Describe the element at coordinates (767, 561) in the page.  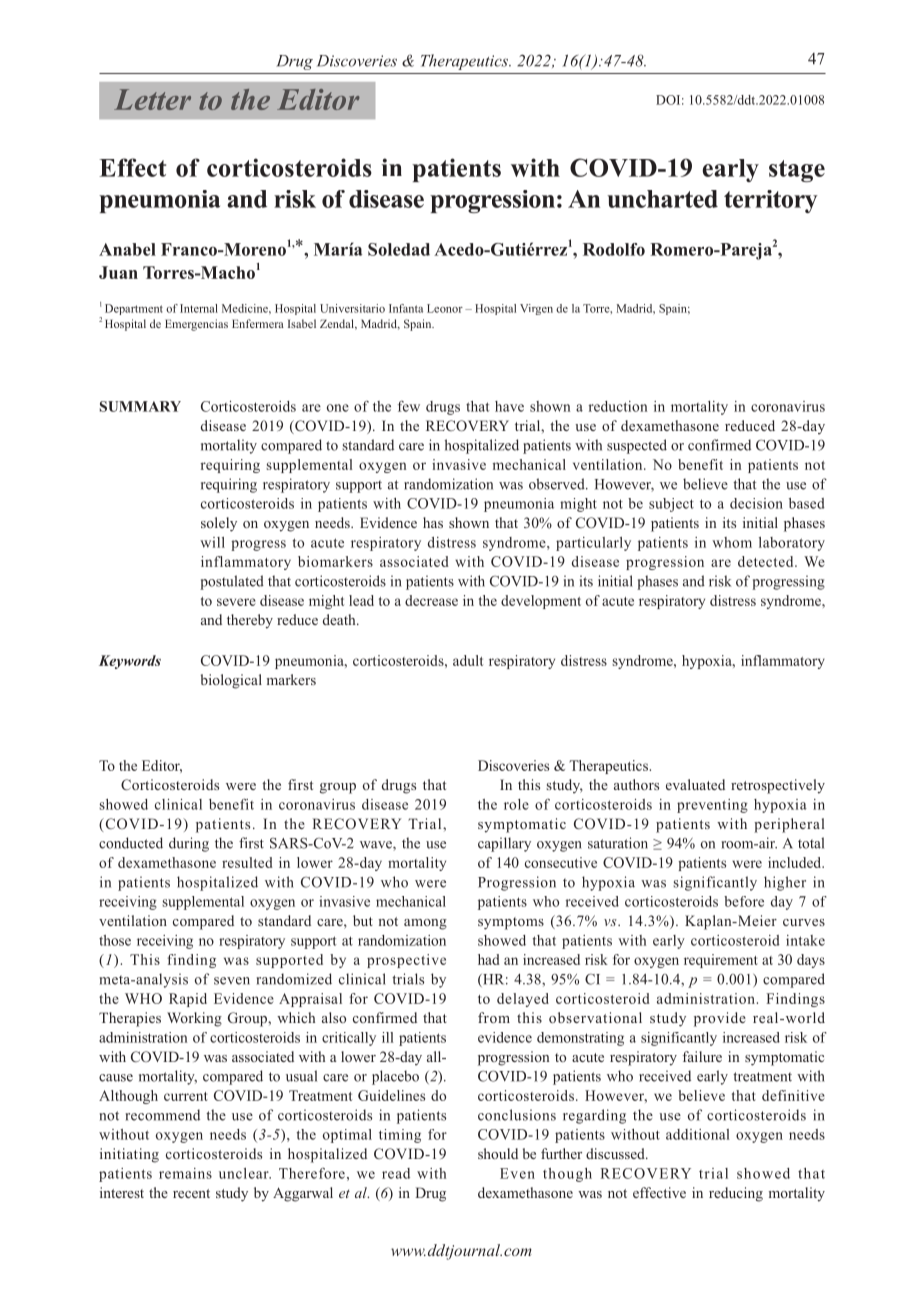
I see `detected` at that location.
